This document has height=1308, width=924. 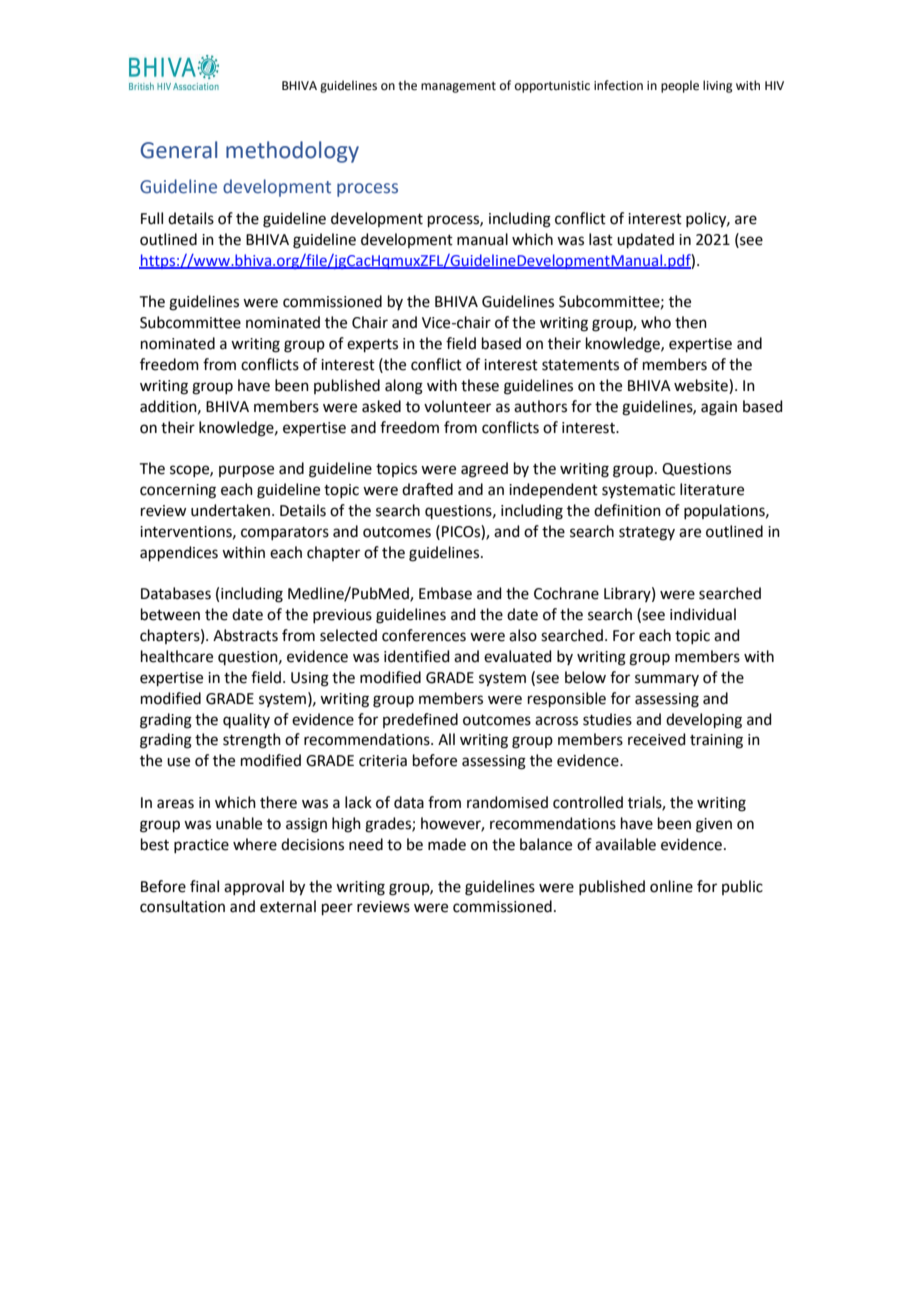 I want to click on management, so click(x=458, y=87).
